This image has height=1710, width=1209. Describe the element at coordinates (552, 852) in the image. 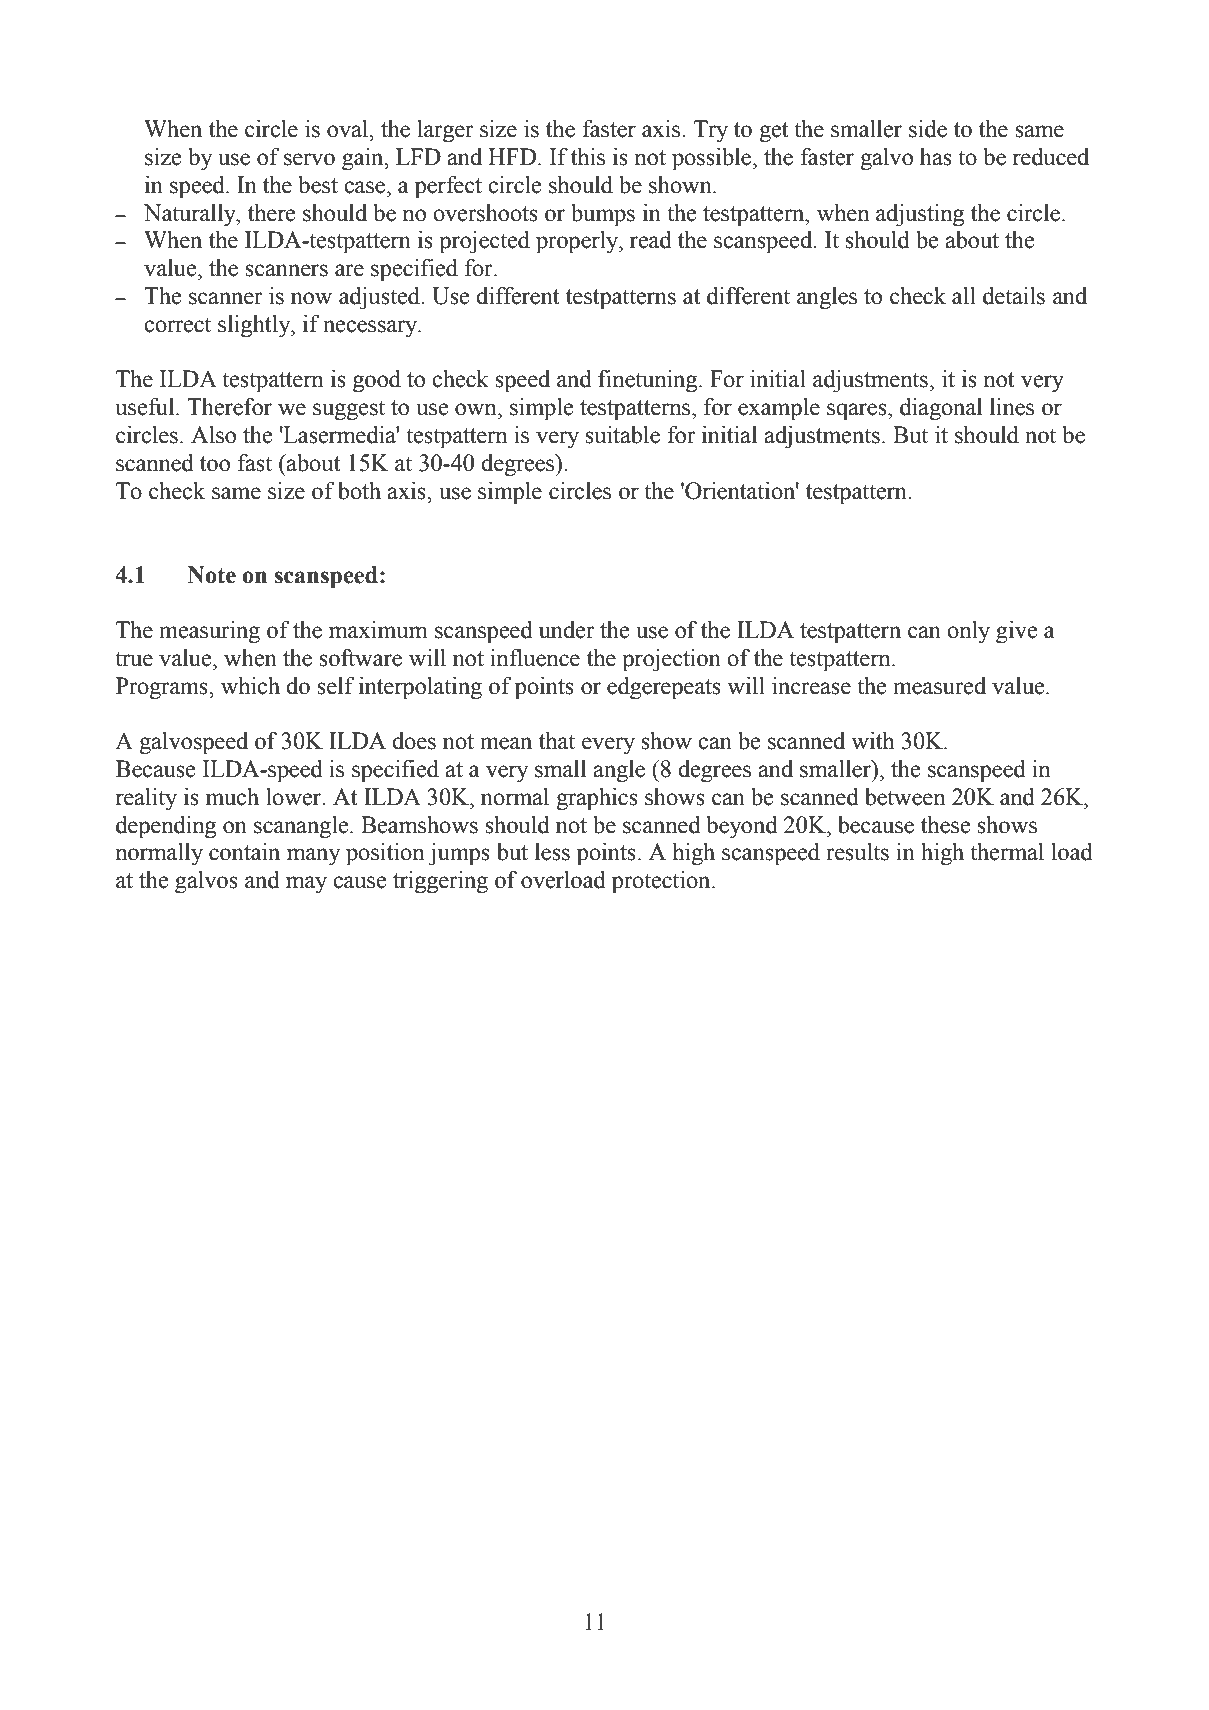

I see `less` at that location.
